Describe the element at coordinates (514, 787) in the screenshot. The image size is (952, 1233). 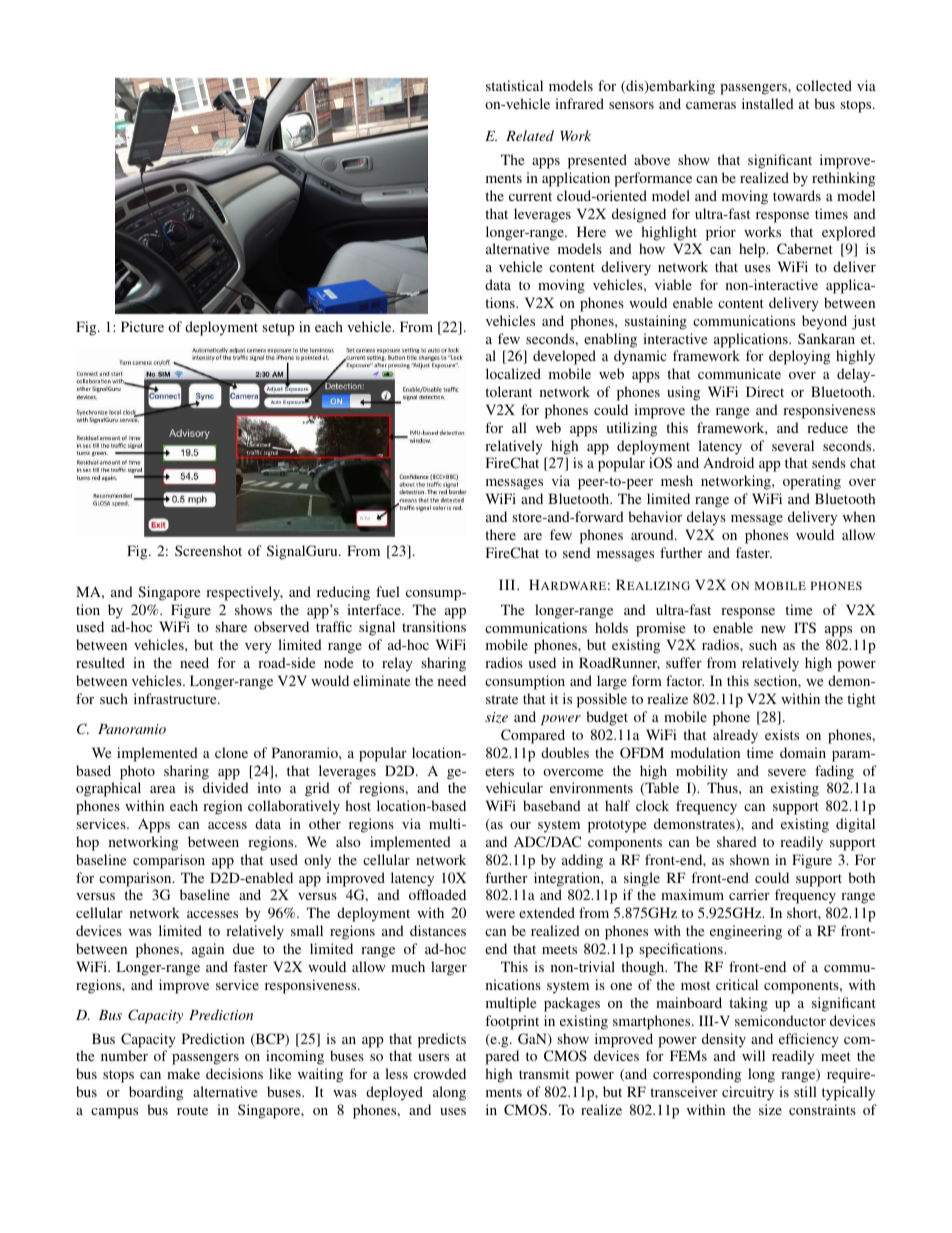
I see `vehicular` at that location.
